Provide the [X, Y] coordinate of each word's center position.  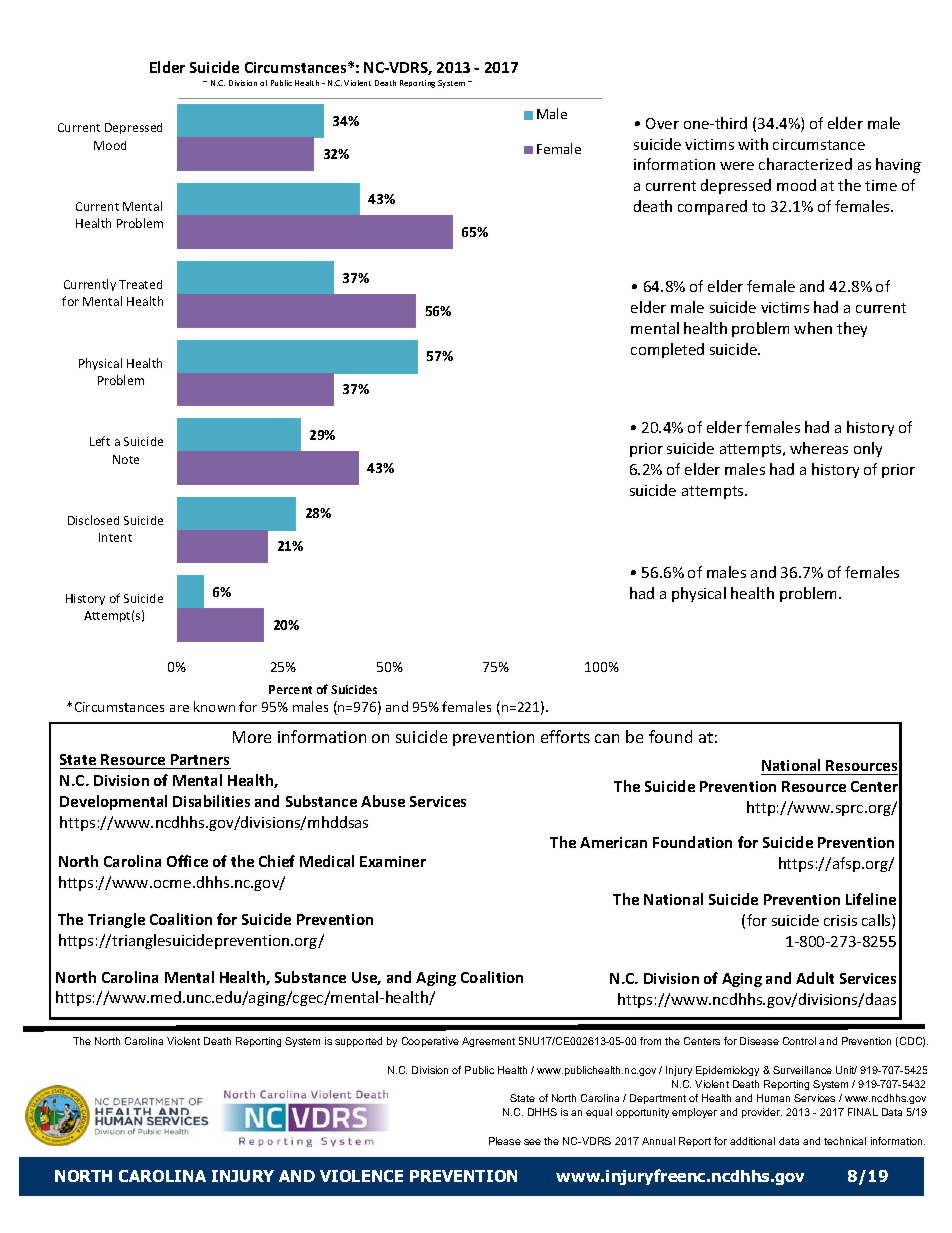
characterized [805, 164]
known [214, 706]
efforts [565, 736]
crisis [840, 920]
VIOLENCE [361, 1176]
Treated [140, 284]
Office [187, 861]
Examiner [393, 861]
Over [662, 123]
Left [100, 441]
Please [505, 1141]
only [868, 449]
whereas [819, 448]
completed [667, 350]
